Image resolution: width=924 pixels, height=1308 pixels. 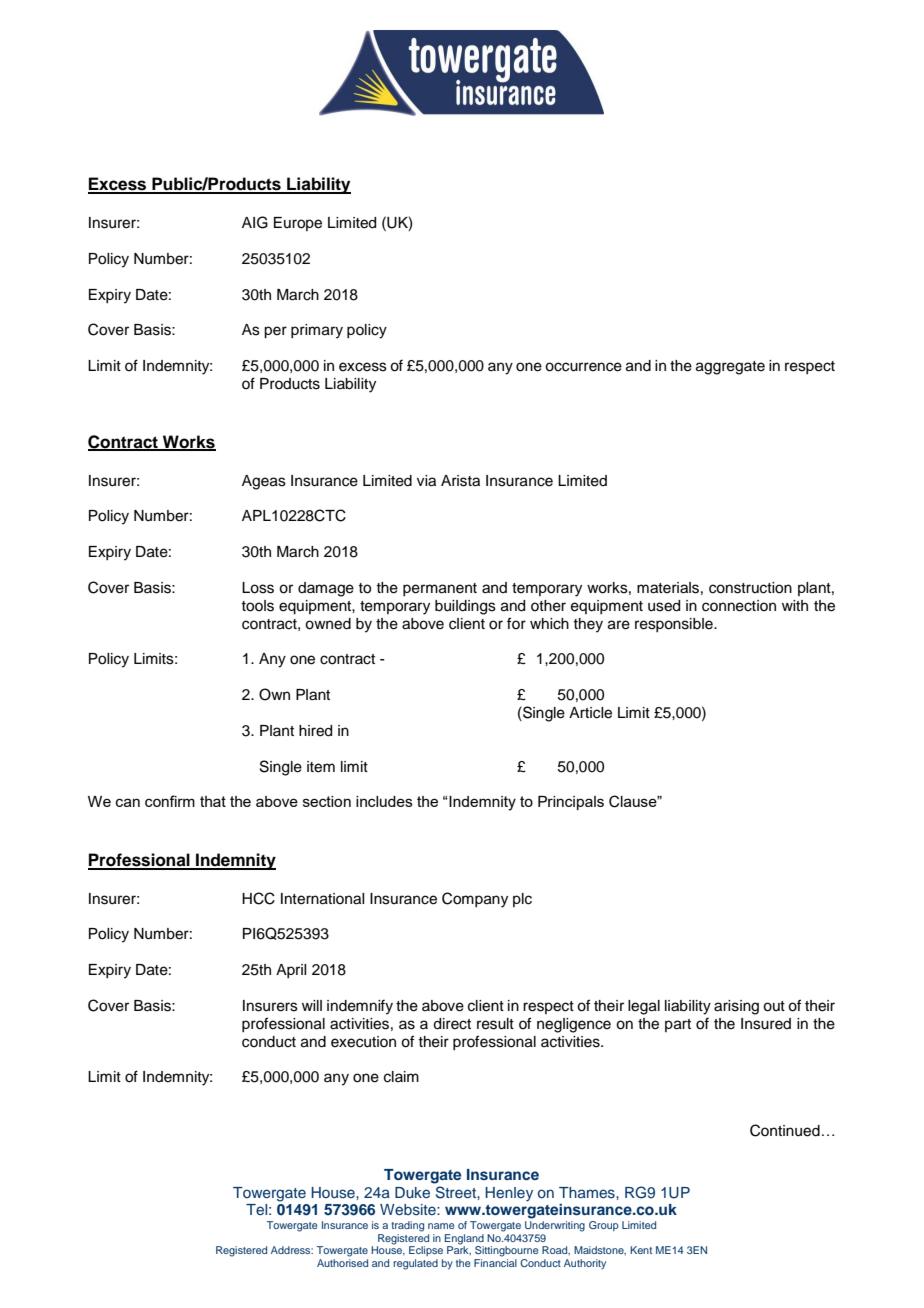 What do you see at coordinates (255, 222) in the screenshot?
I see `AIG` at bounding box center [255, 222].
